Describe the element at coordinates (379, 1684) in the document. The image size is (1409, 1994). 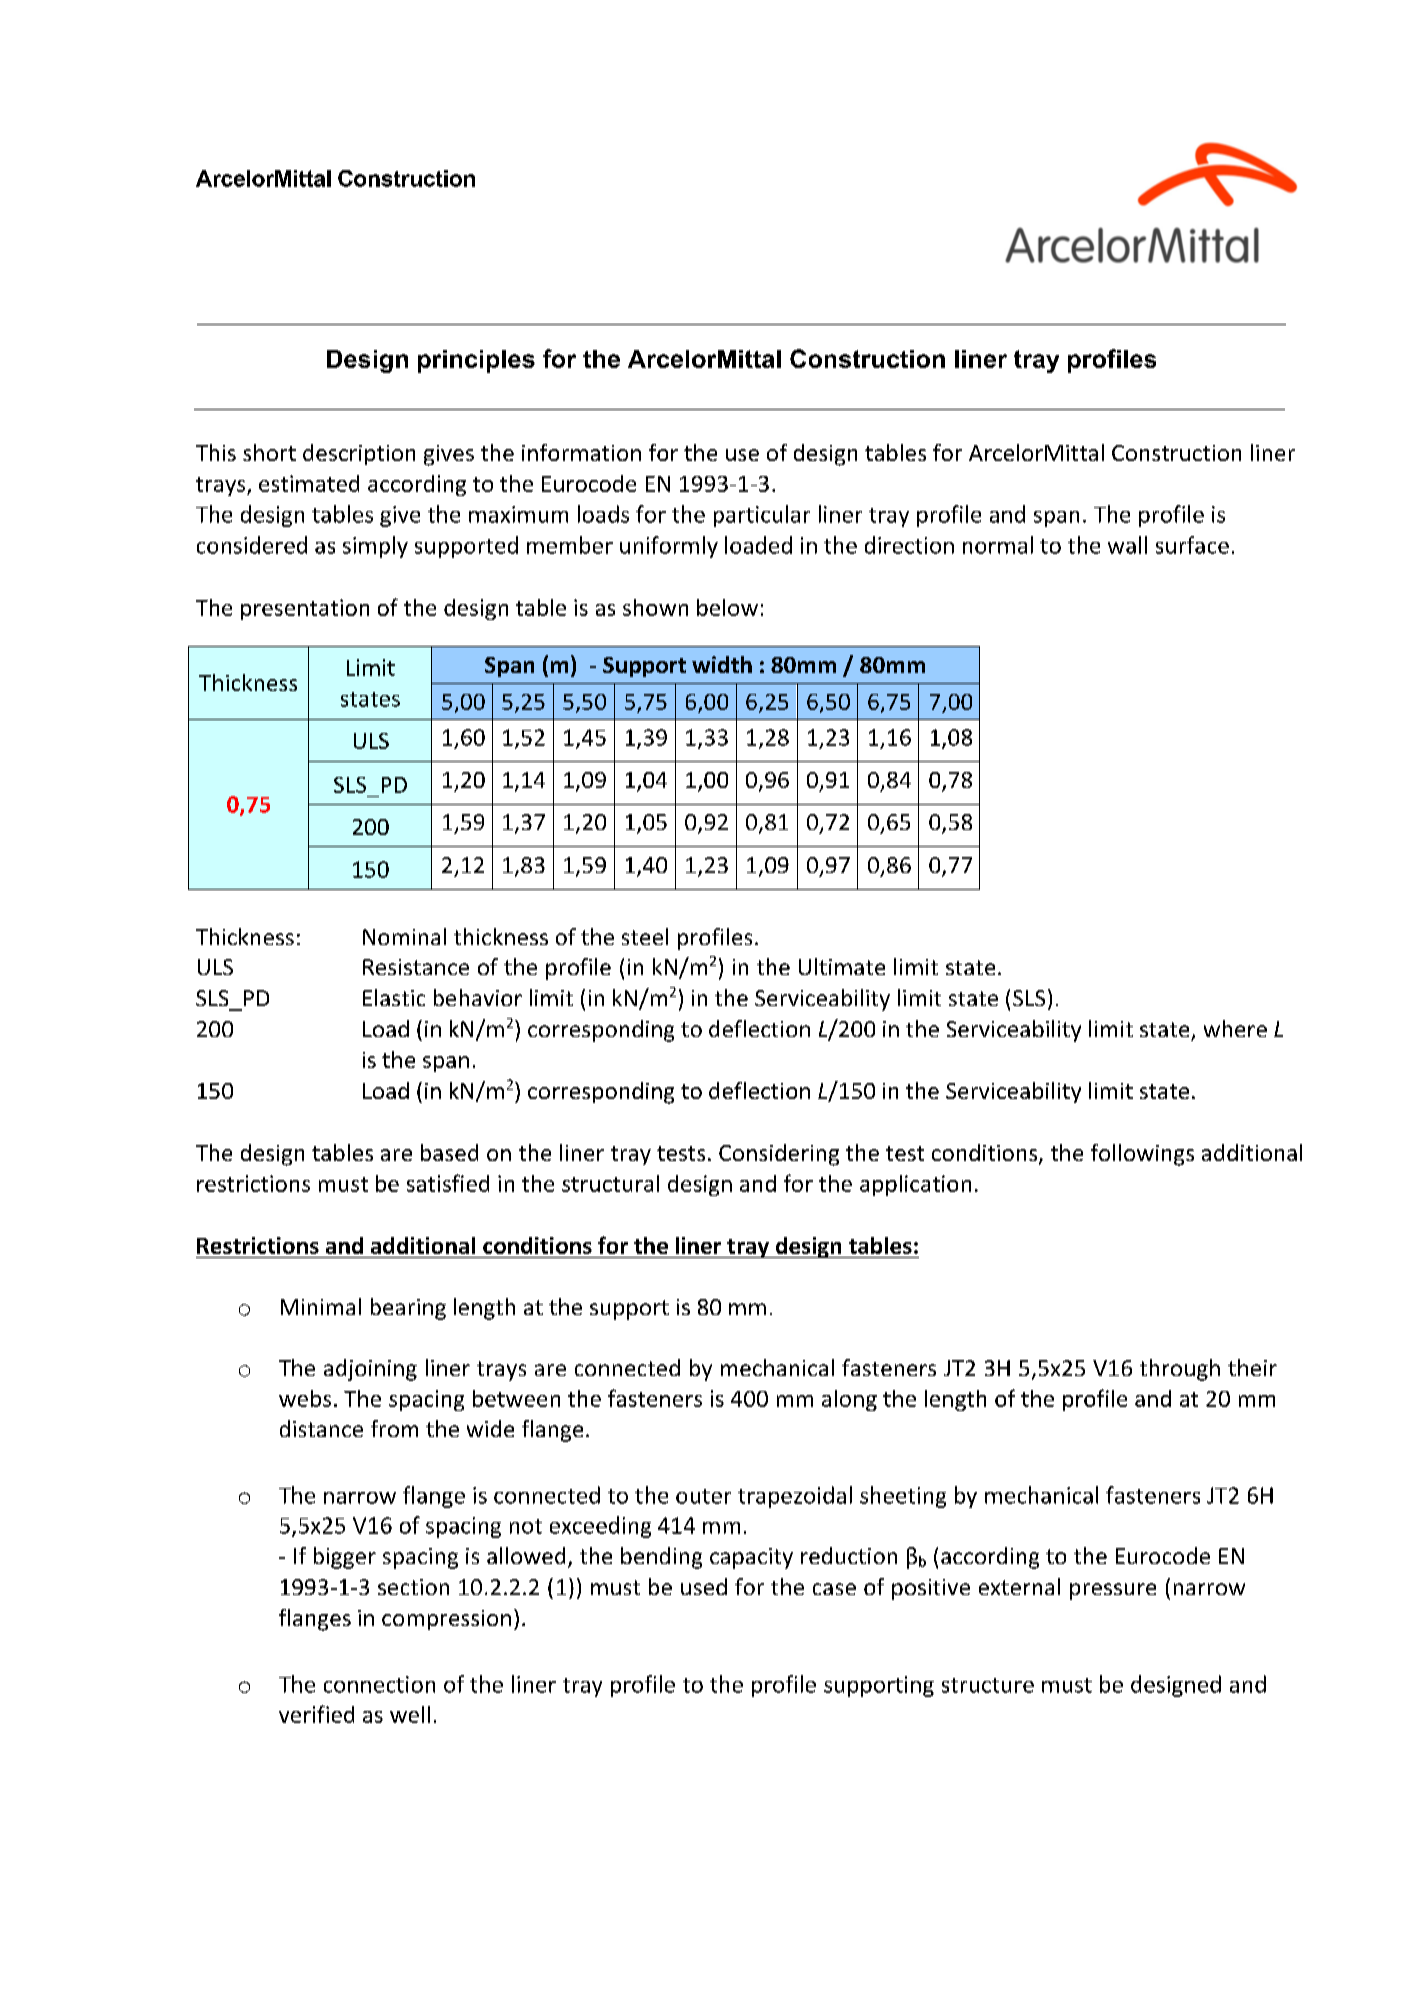
I see `connection` at that location.
